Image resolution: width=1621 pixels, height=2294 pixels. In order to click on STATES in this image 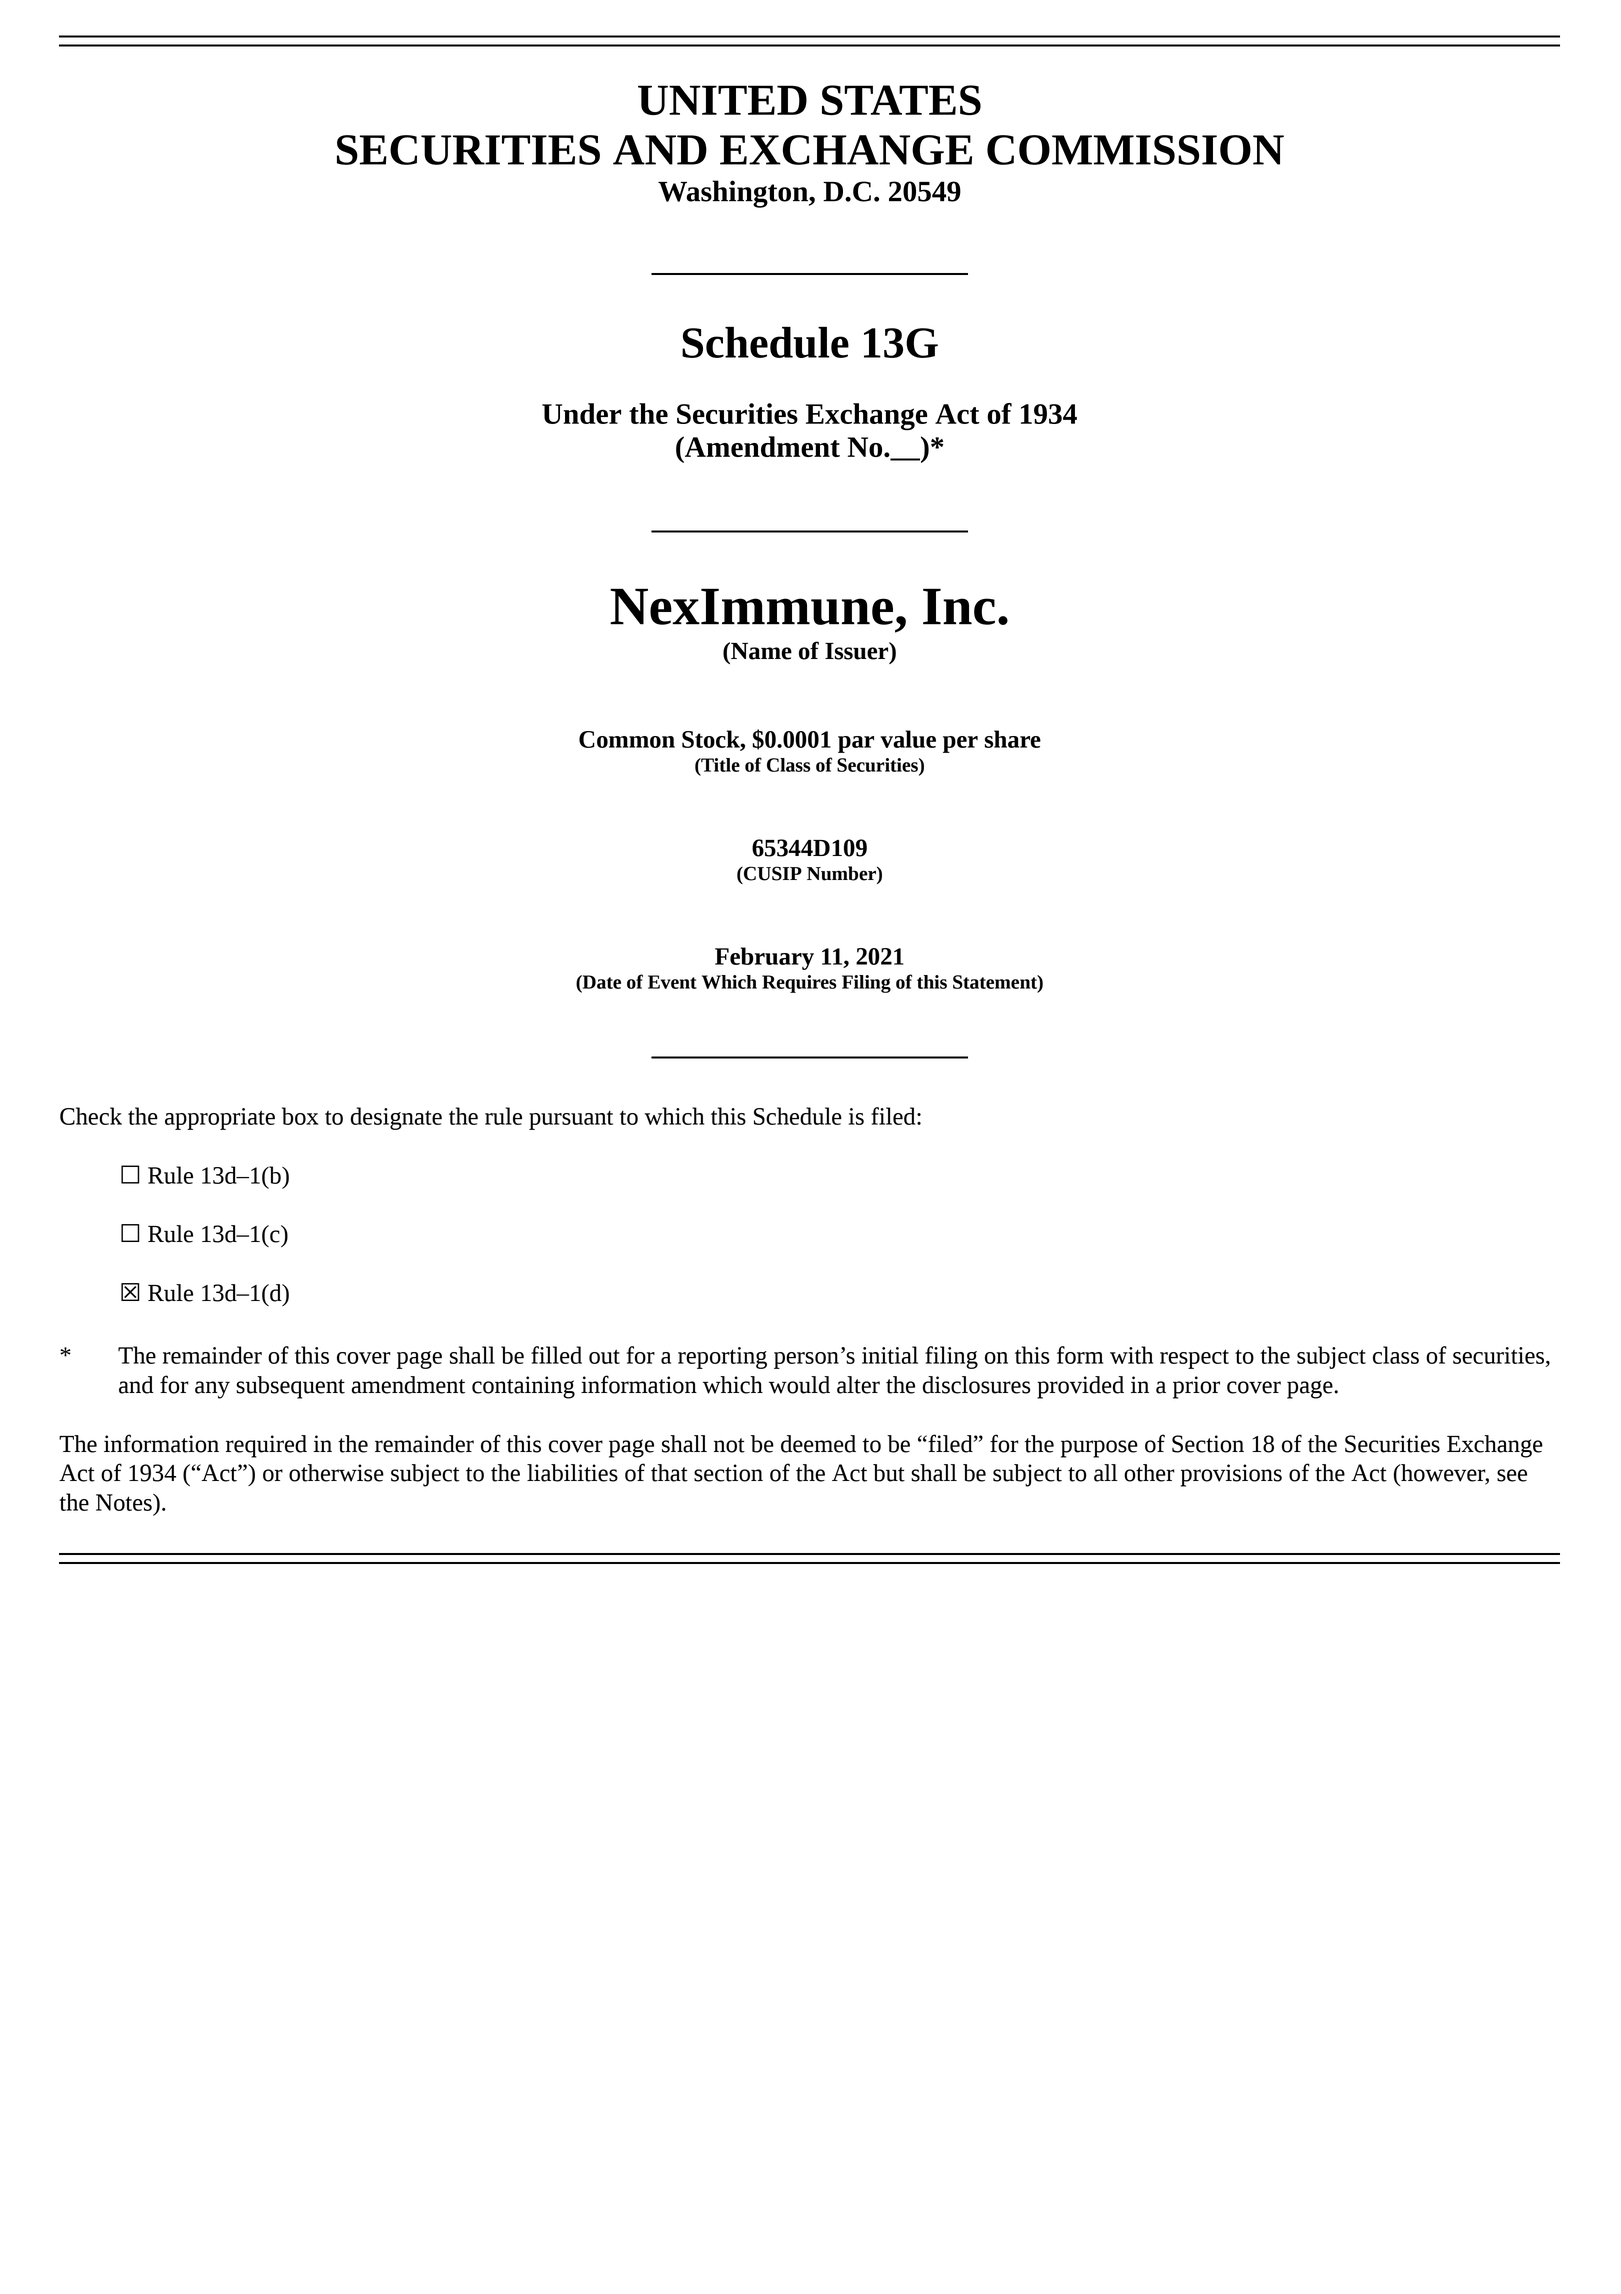, I will do `click(901, 100)`.
